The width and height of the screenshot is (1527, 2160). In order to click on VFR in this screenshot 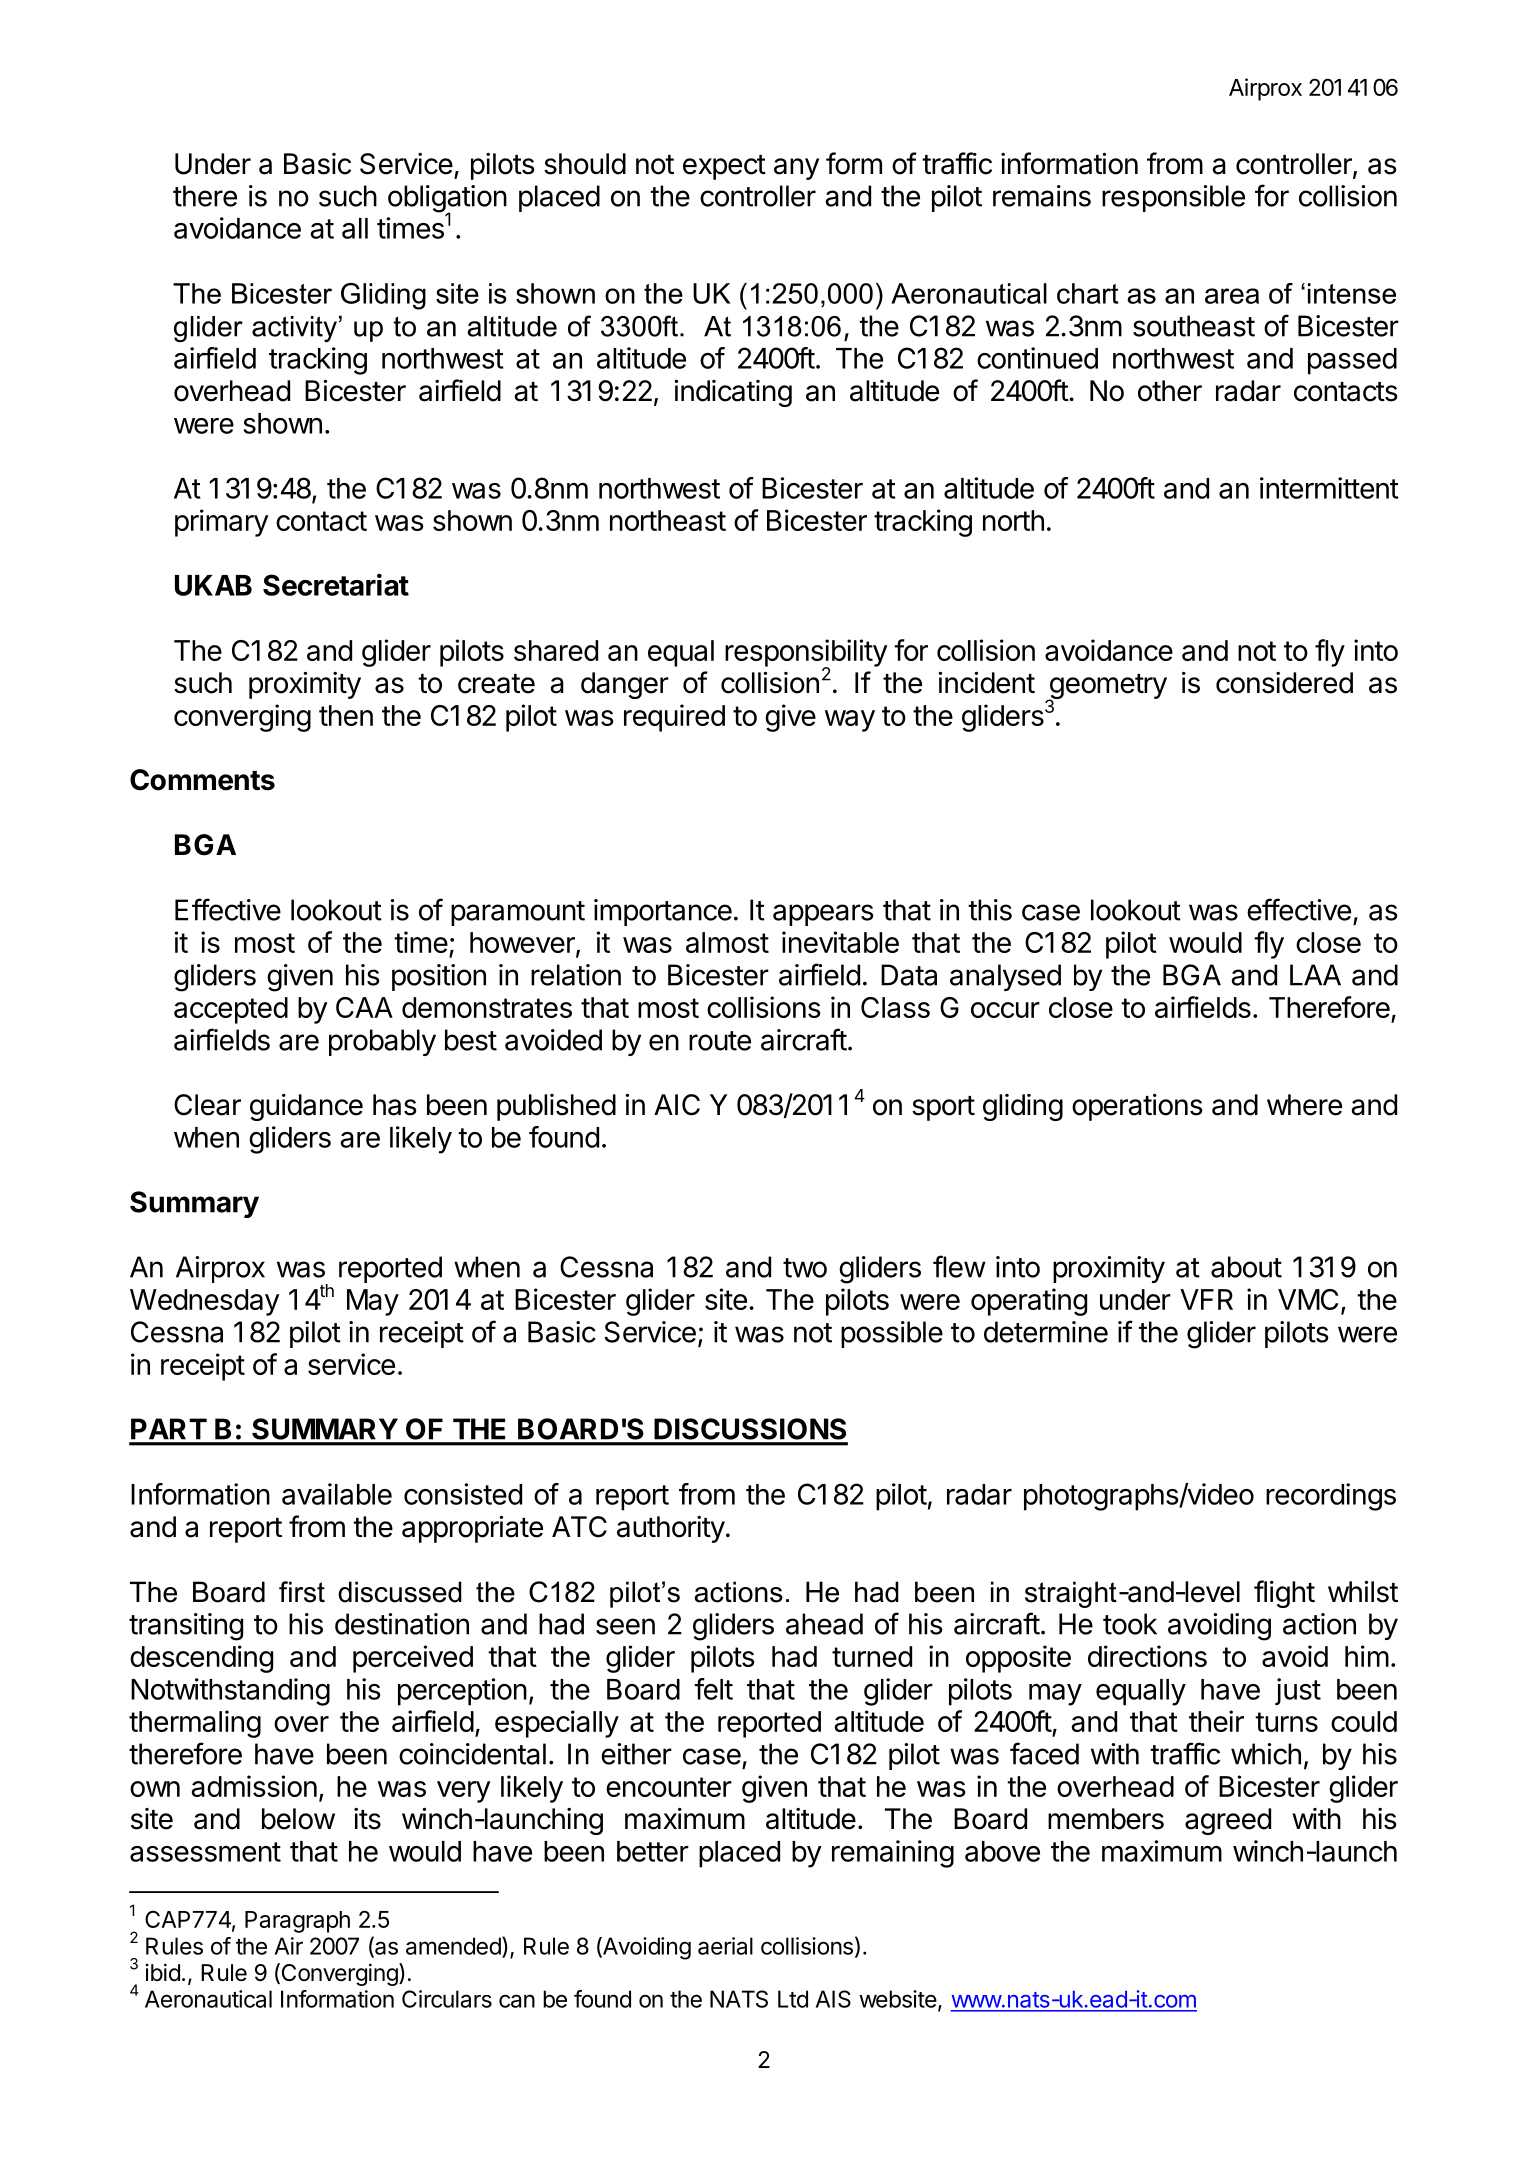, I will do `click(1206, 1299)`.
